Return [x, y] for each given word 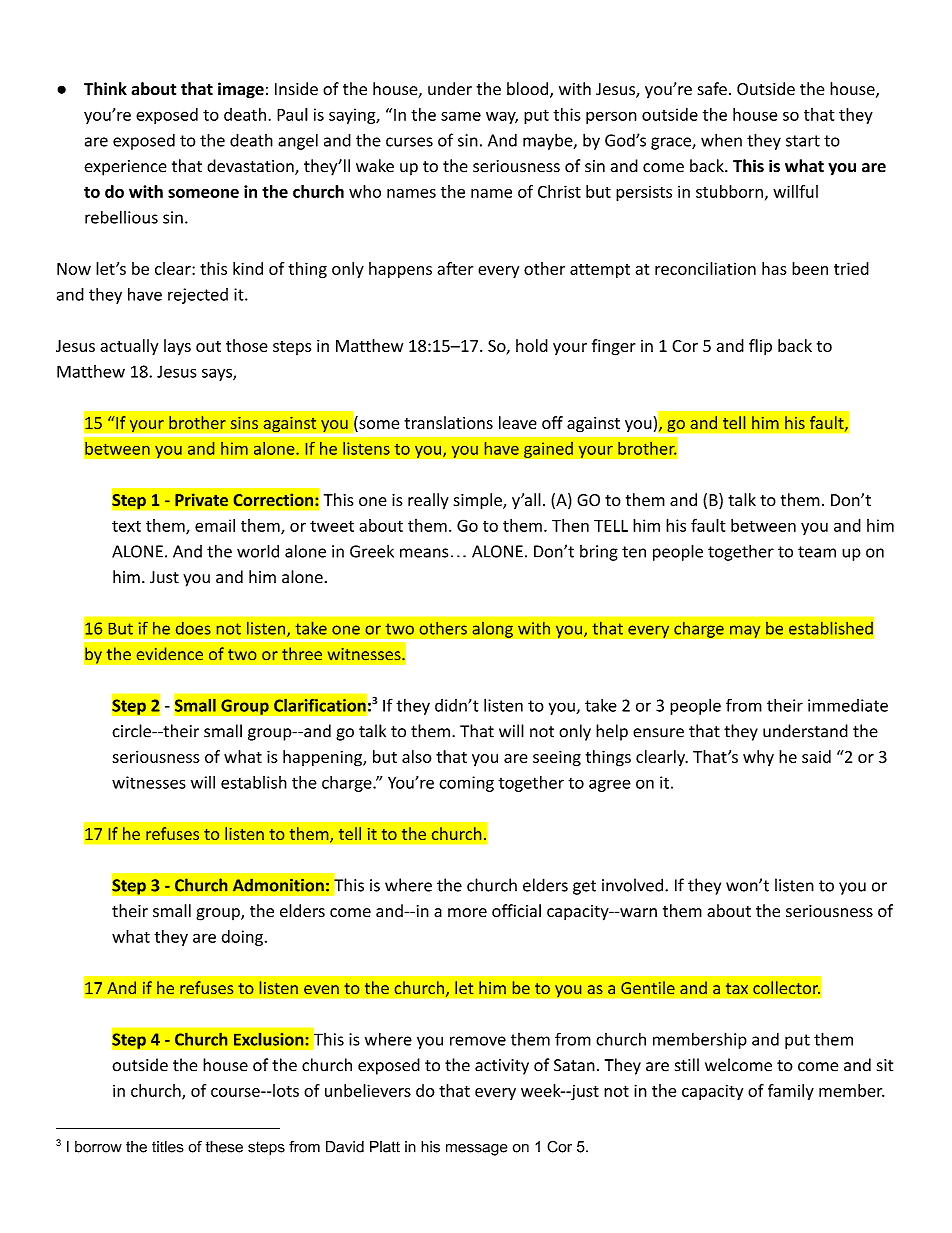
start [803, 141]
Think [105, 88]
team [817, 552]
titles [168, 1147]
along [492, 629]
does [193, 628]
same [461, 116]
